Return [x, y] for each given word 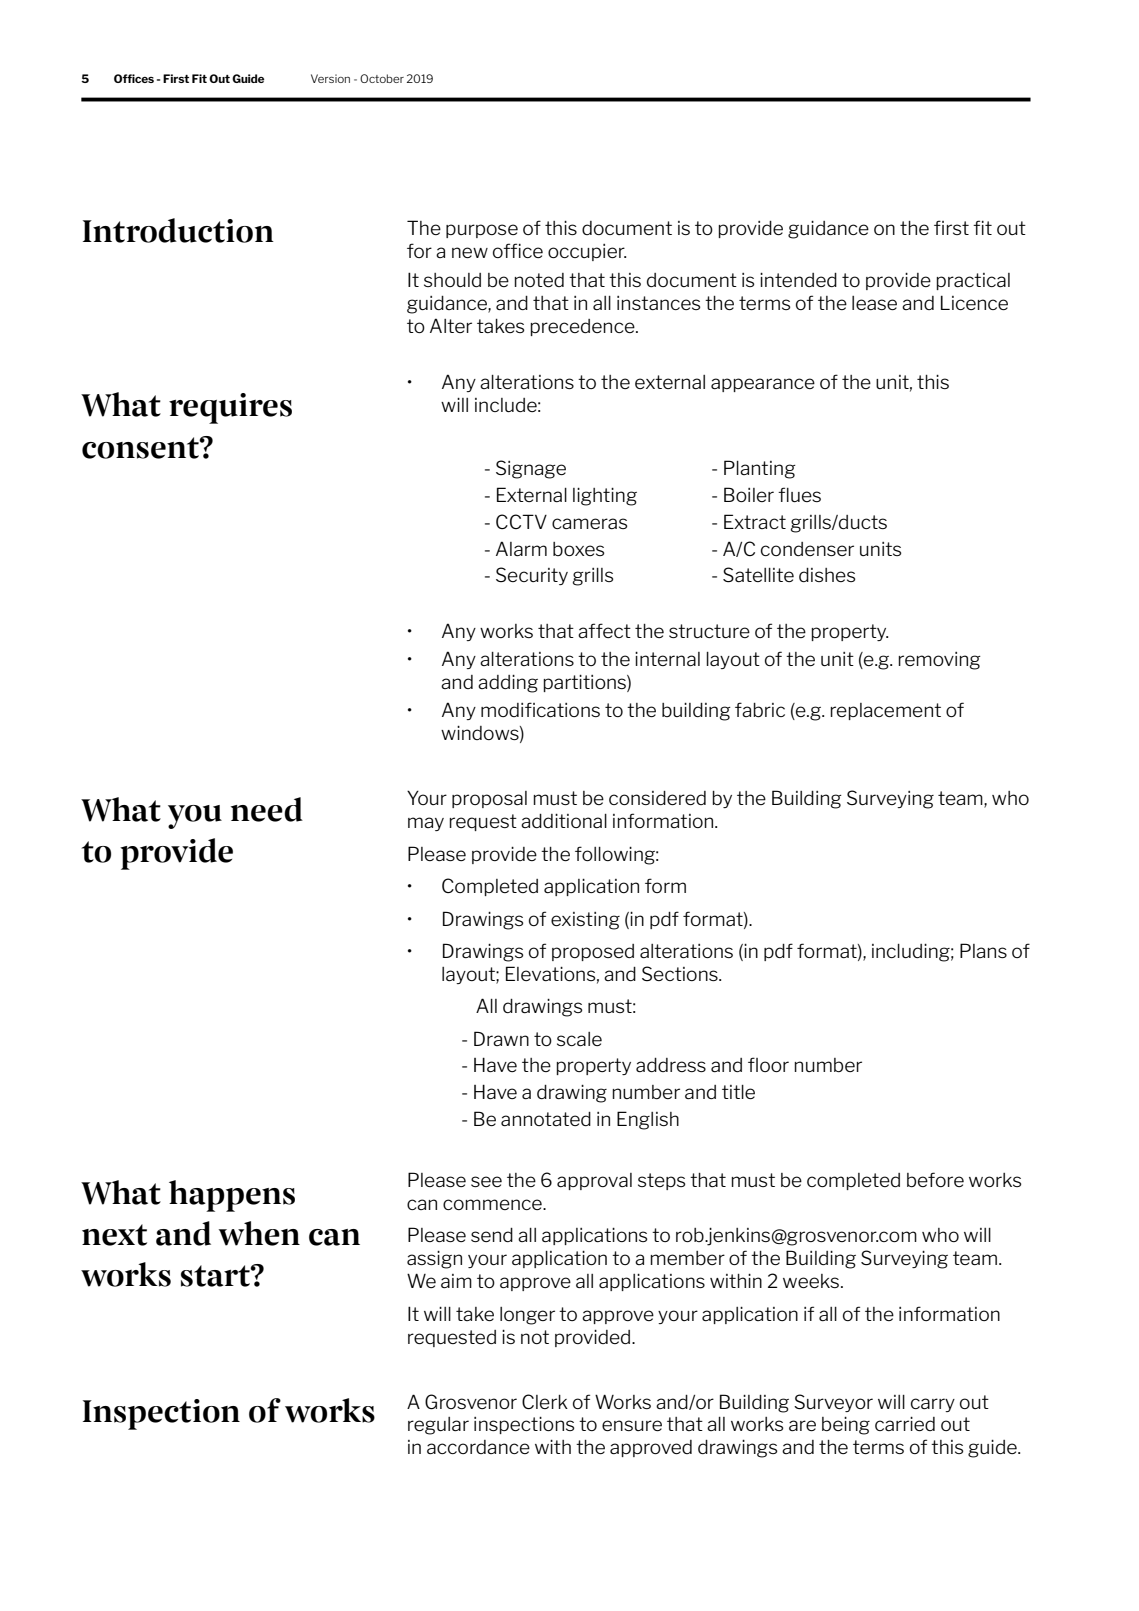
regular [438, 1426]
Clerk [545, 1401]
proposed [593, 952]
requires [230, 408]
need [267, 809]
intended [798, 279]
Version [330, 78]
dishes [827, 575]
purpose [482, 231]
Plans [983, 950]
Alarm [521, 548]
